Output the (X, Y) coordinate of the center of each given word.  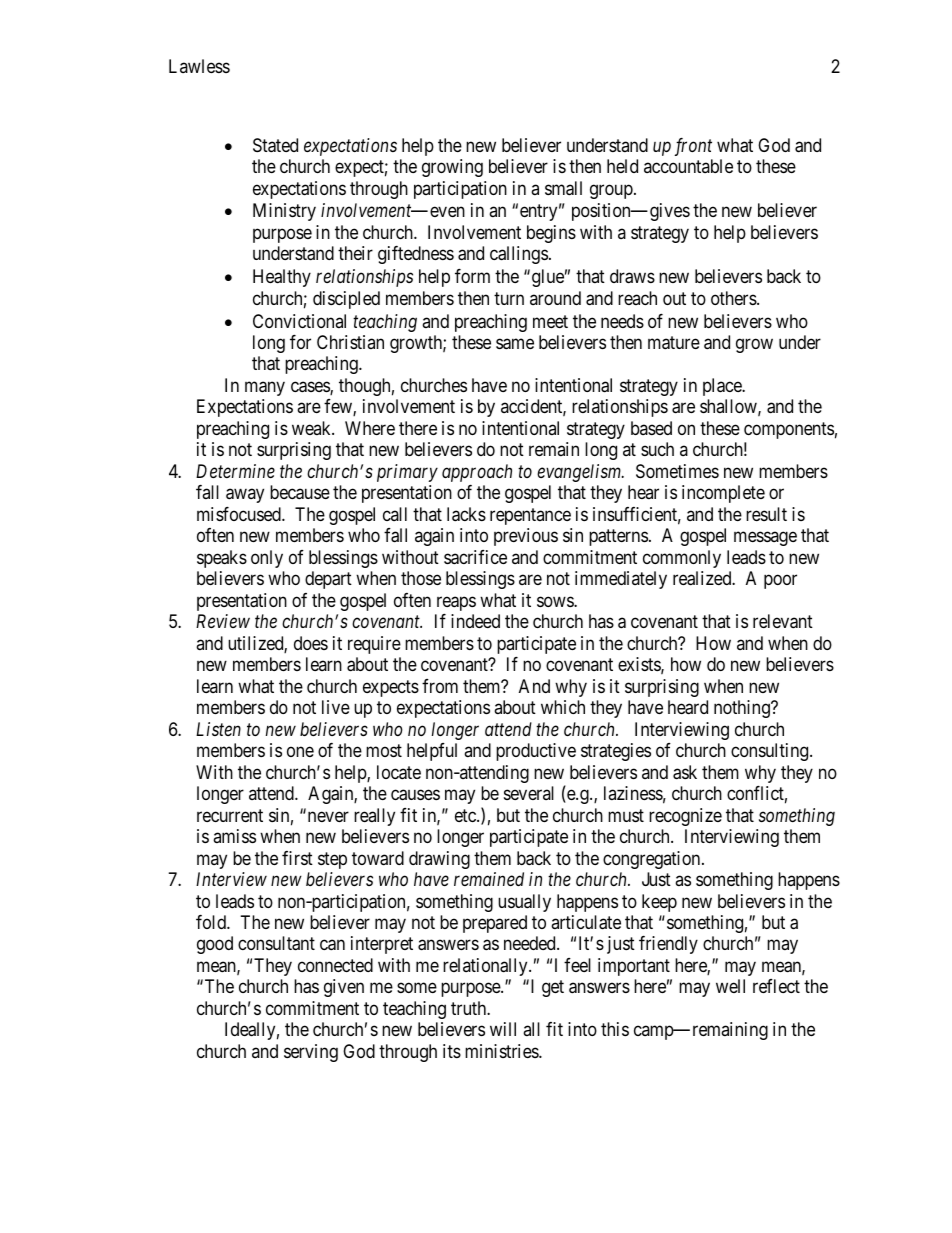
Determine (235, 471)
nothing (743, 709)
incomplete (723, 494)
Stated (275, 145)
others (734, 298)
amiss (234, 836)
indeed (475, 621)
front (693, 147)
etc (466, 815)
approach (477, 473)
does (311, 643)
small (563, 188)
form (472, 276)
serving (311, 1053)
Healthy (282, 278)
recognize (685, 817)
